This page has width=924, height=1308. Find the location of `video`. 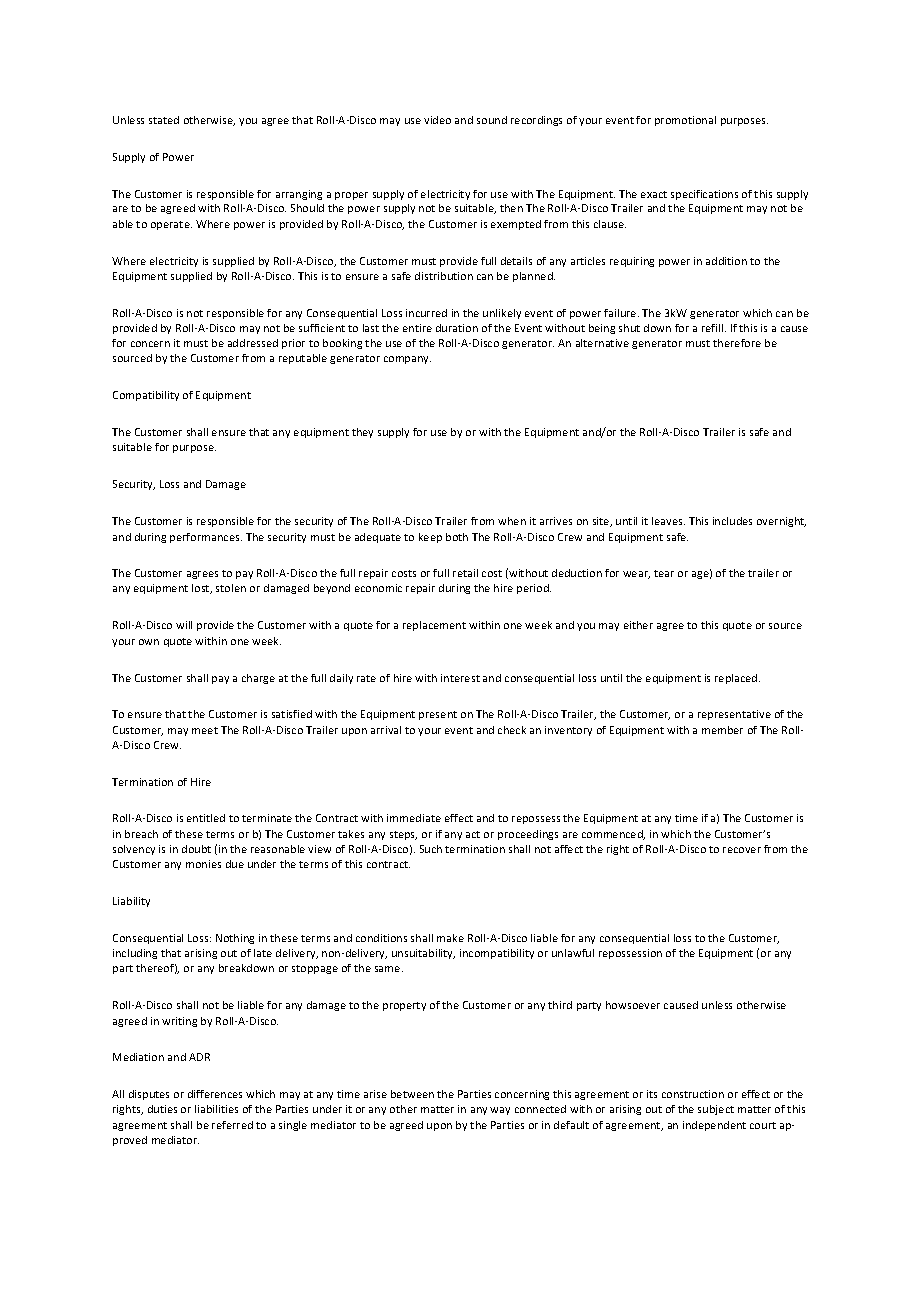

video is located at coordinates (437, 120).
